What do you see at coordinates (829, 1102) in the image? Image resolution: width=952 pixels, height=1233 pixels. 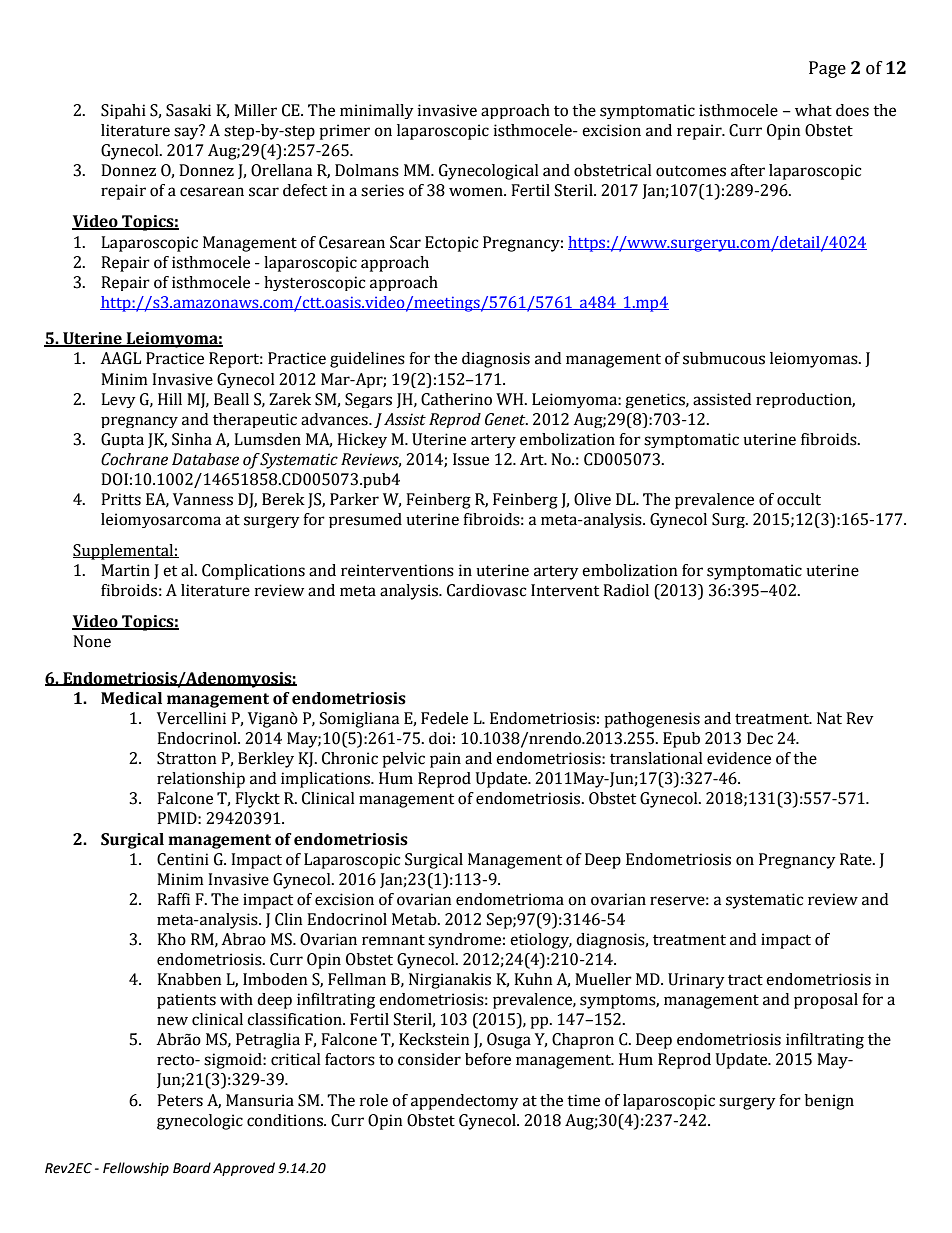 I see `benign` at bounding box center [829, 1102].
